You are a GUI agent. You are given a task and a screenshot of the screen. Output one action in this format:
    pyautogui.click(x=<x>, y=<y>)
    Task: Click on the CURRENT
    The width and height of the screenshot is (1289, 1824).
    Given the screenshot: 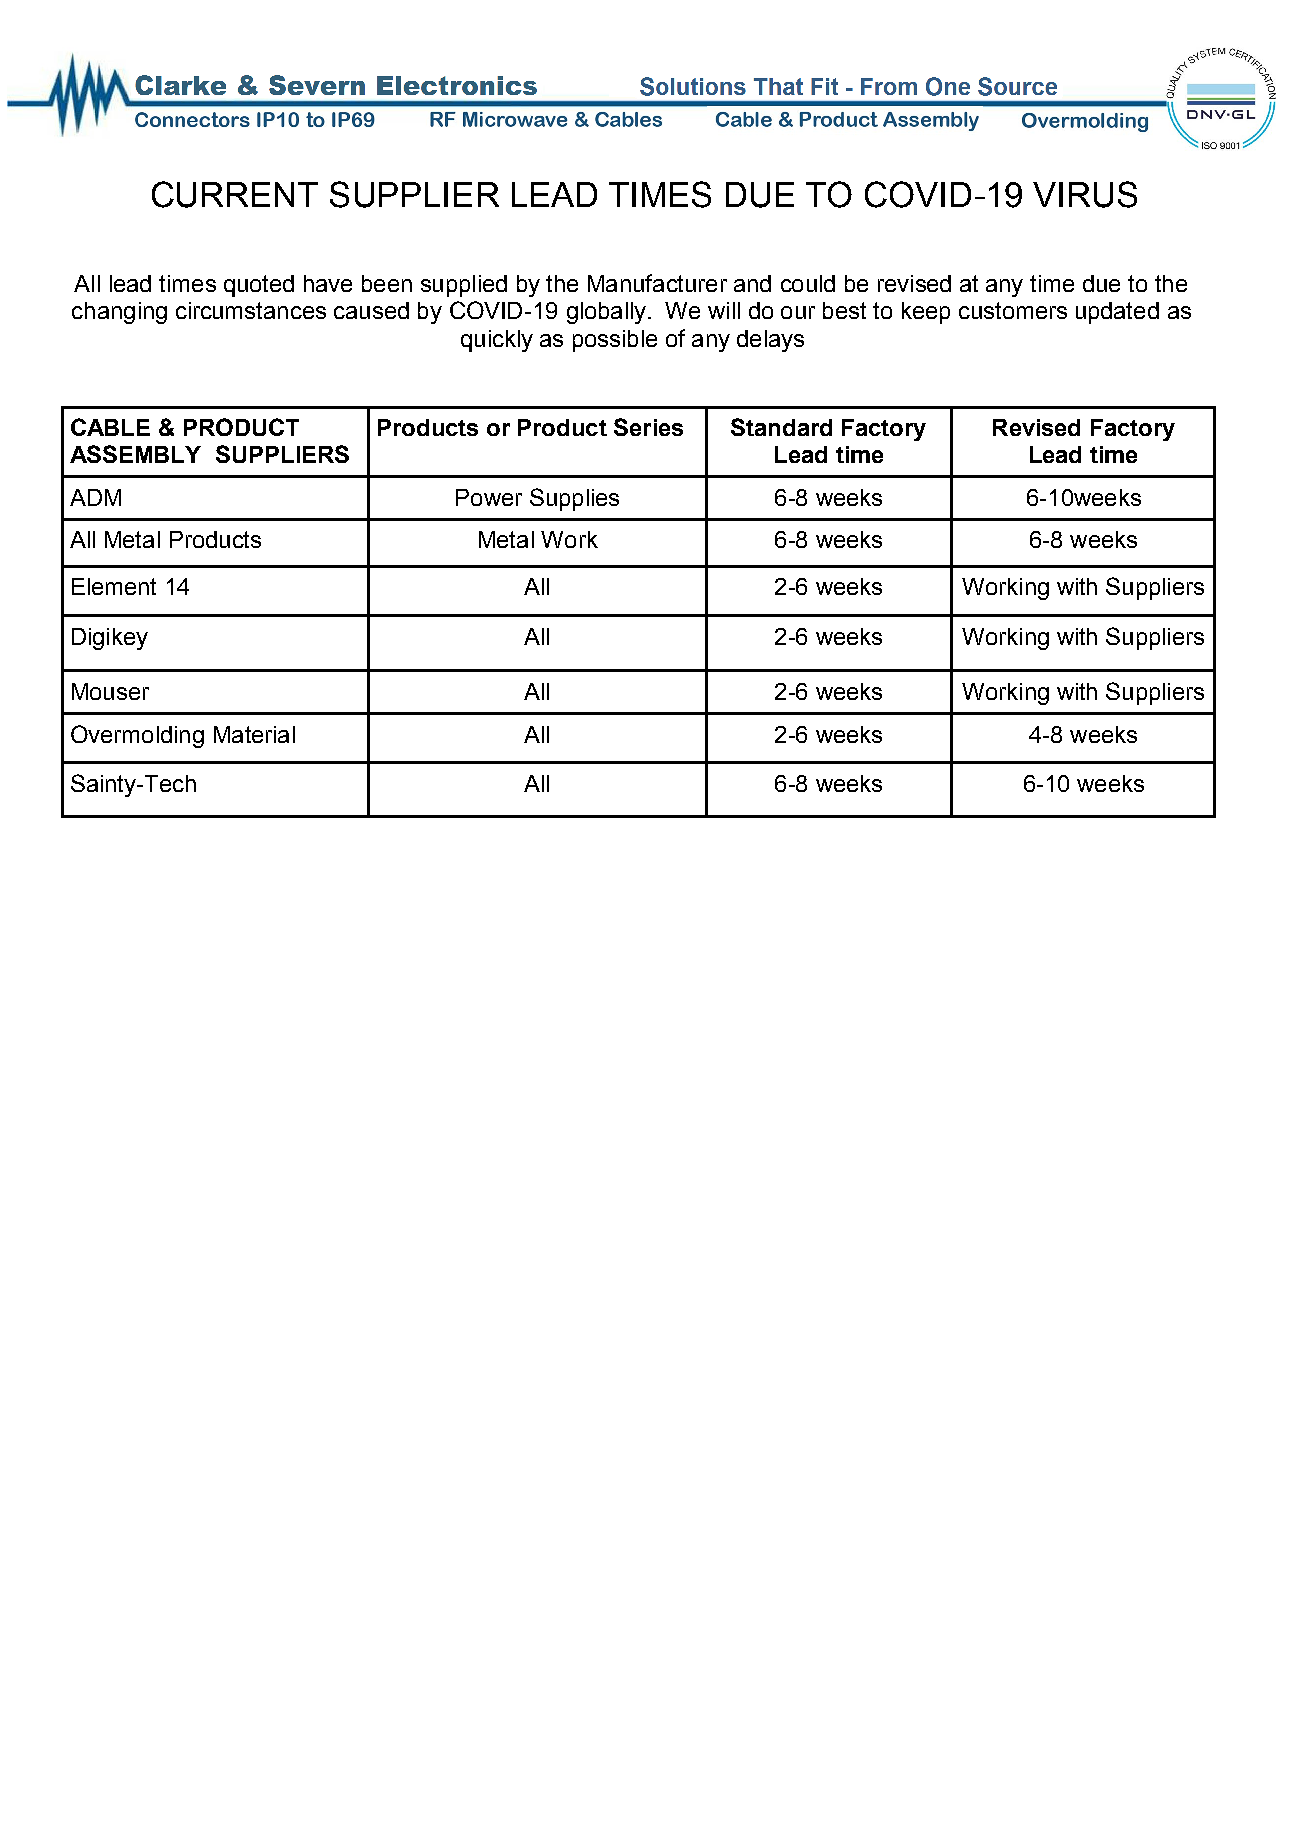 What is the action you would take?
    pyautogui.click(x=235, y=194)
